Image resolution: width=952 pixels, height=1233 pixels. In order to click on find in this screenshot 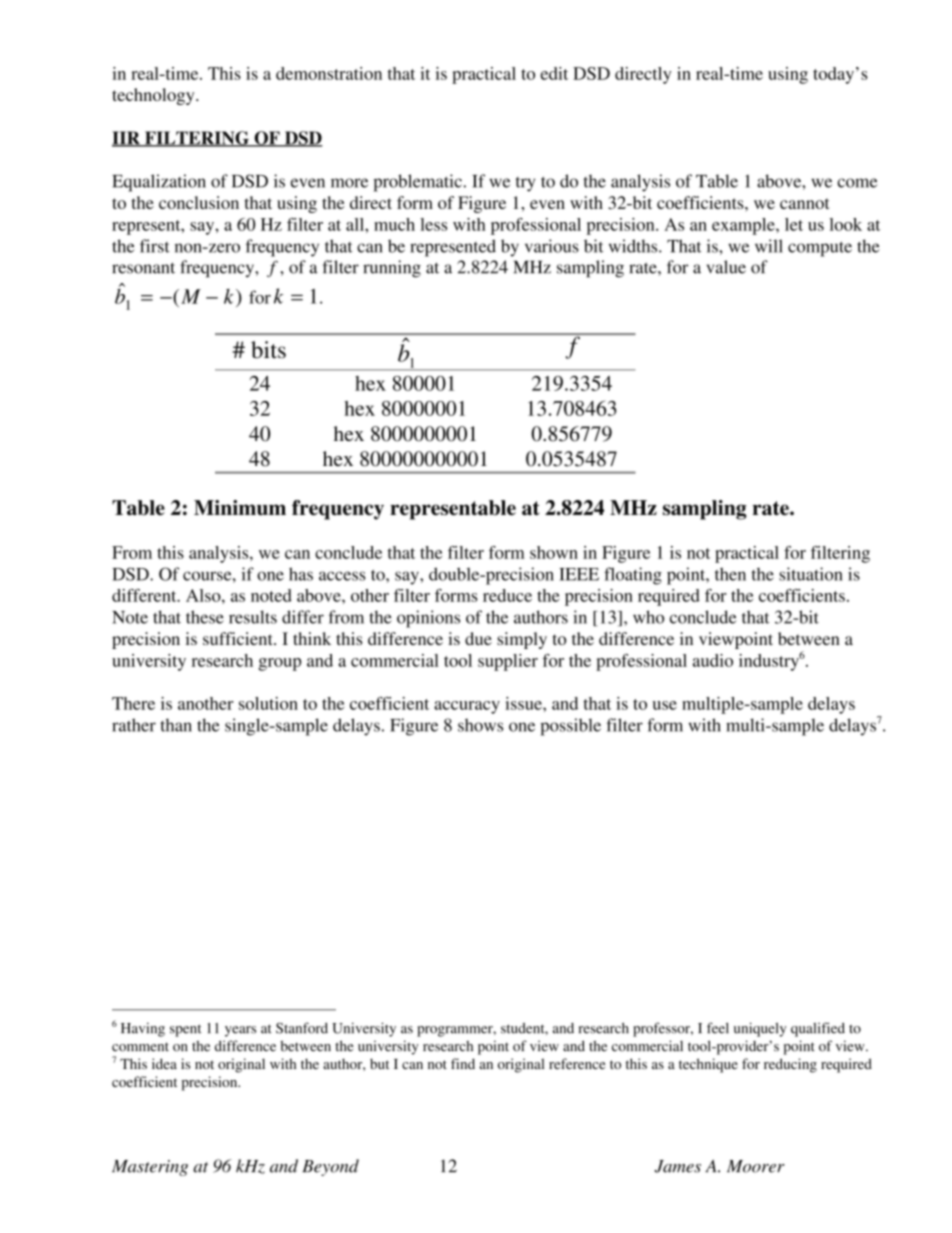, I will do `click(463, 1063)`.
